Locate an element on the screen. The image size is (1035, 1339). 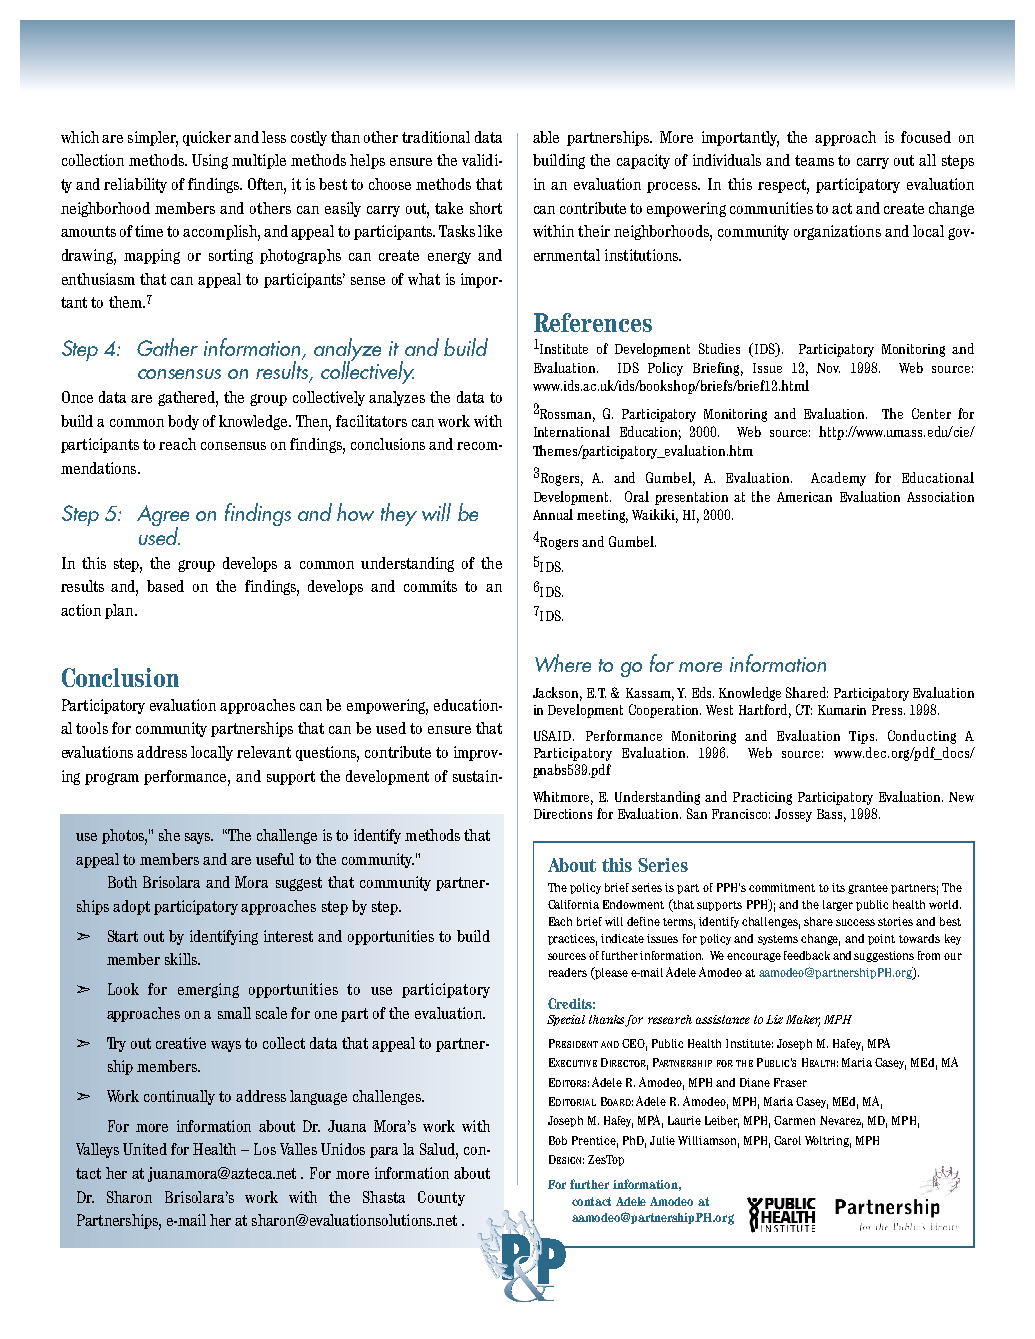
Where is located at coordinates (563, 663).
